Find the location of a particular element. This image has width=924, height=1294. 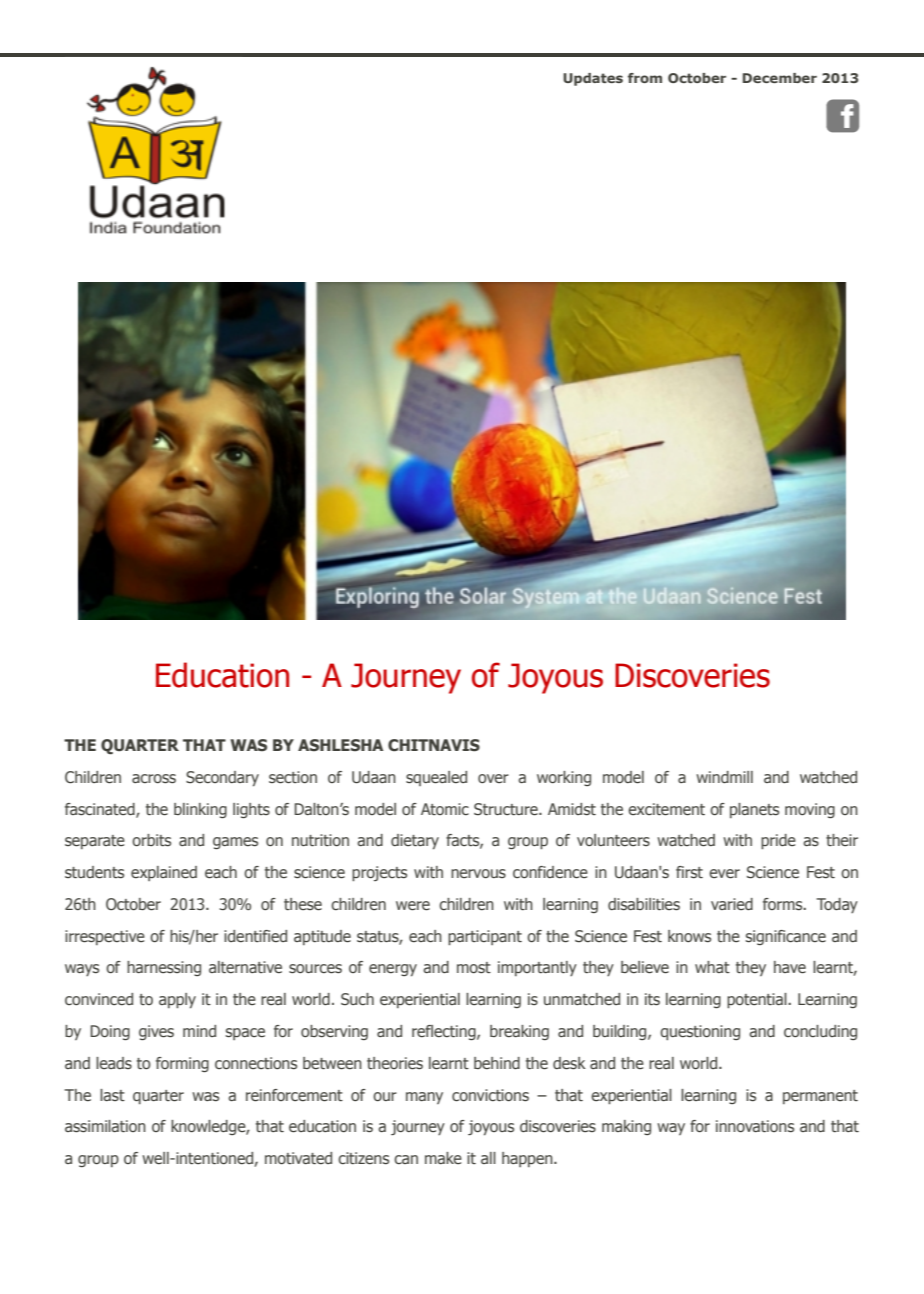

squealed is located at coordinates (436, 778).
